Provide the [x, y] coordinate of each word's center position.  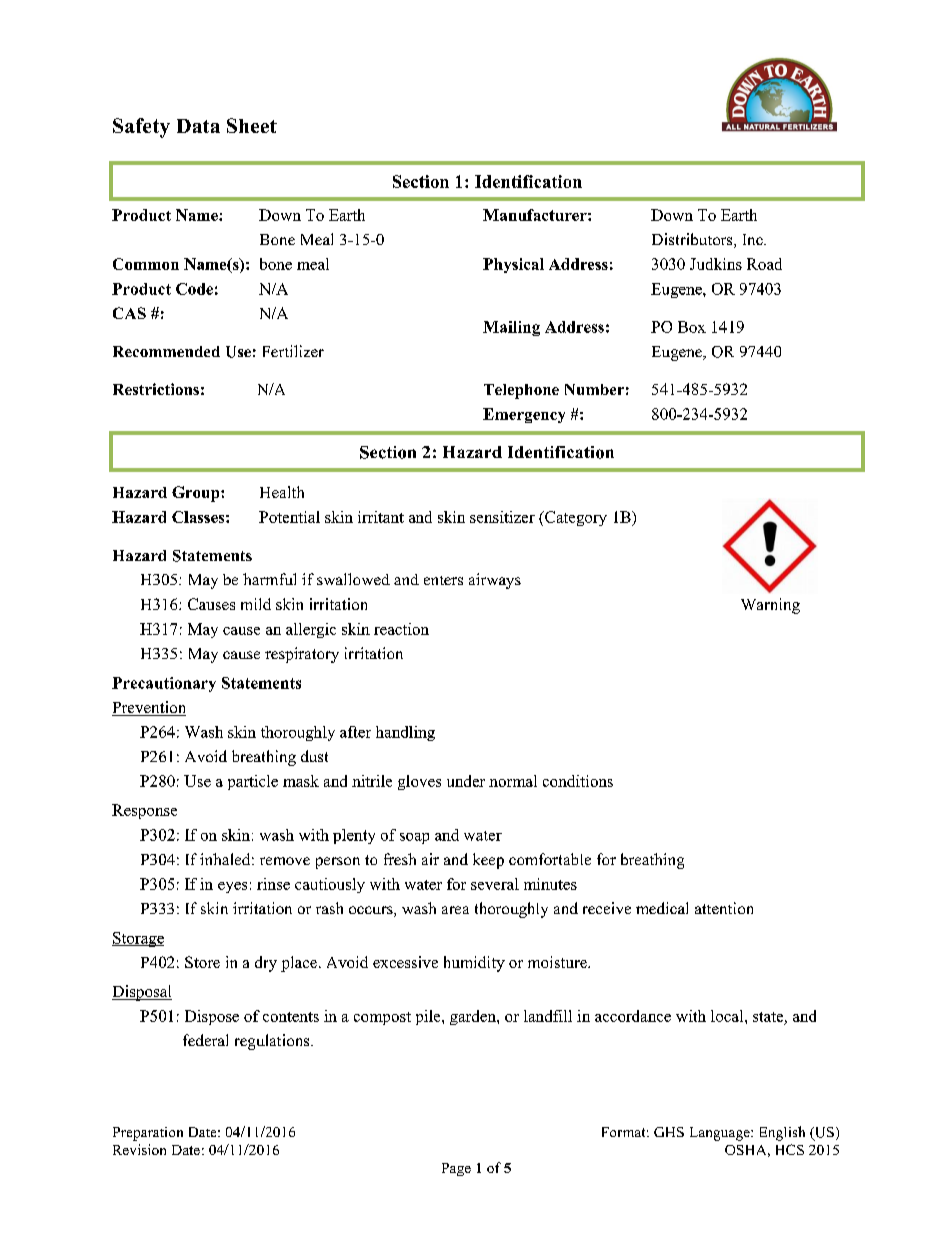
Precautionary [164, 684]
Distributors [693, 240]
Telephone [521, 391]
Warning [770, 606]
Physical [513, 265]
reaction [401, 629]
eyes [232, 887]
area [455, 910]
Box [692, 327]
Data [198, 126]
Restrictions [156, 389]
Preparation [148, 1134]
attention [724, 908]
